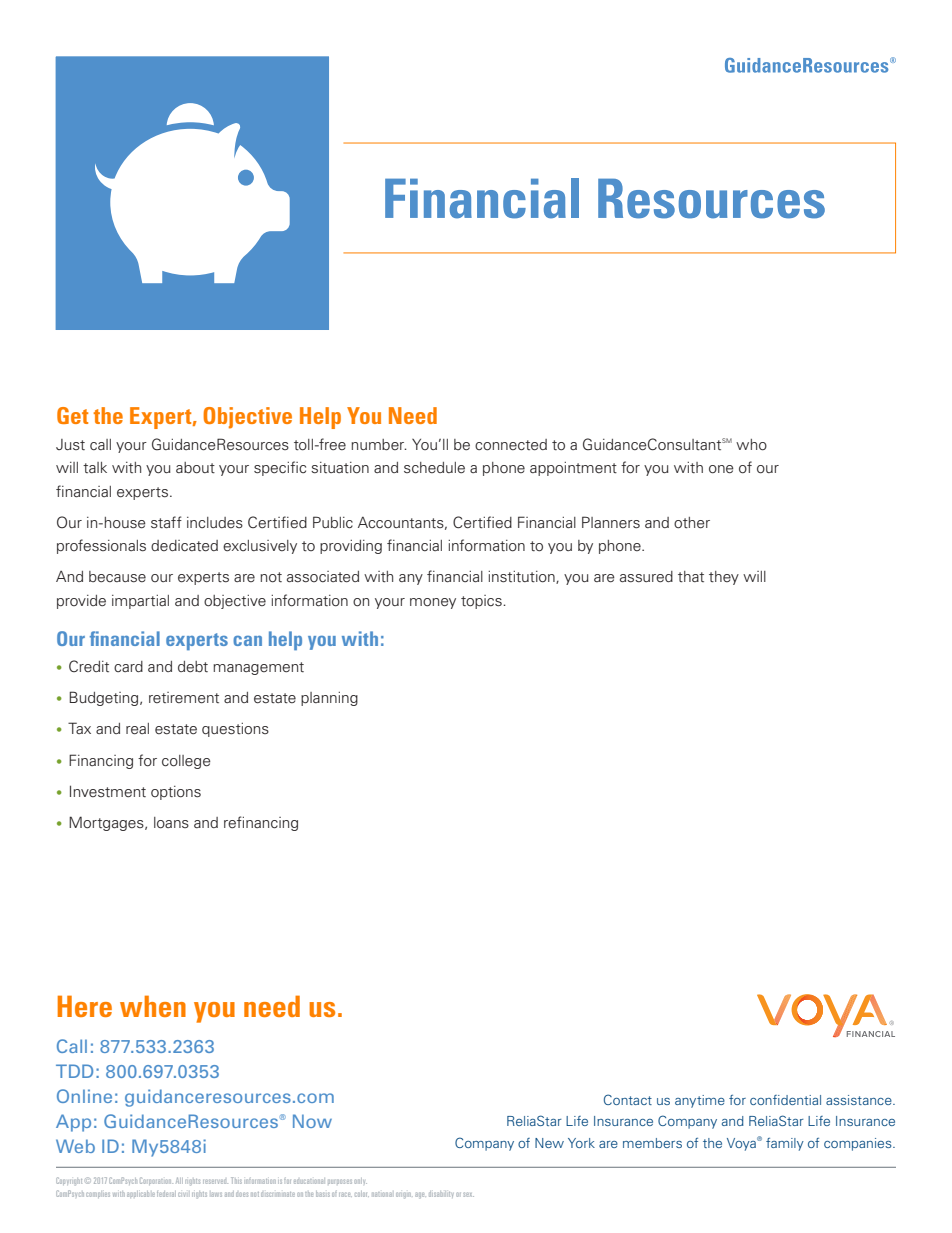  Describe the element at coordinates (785, 1100) in the screenshot. I see `confidential` at that location.
